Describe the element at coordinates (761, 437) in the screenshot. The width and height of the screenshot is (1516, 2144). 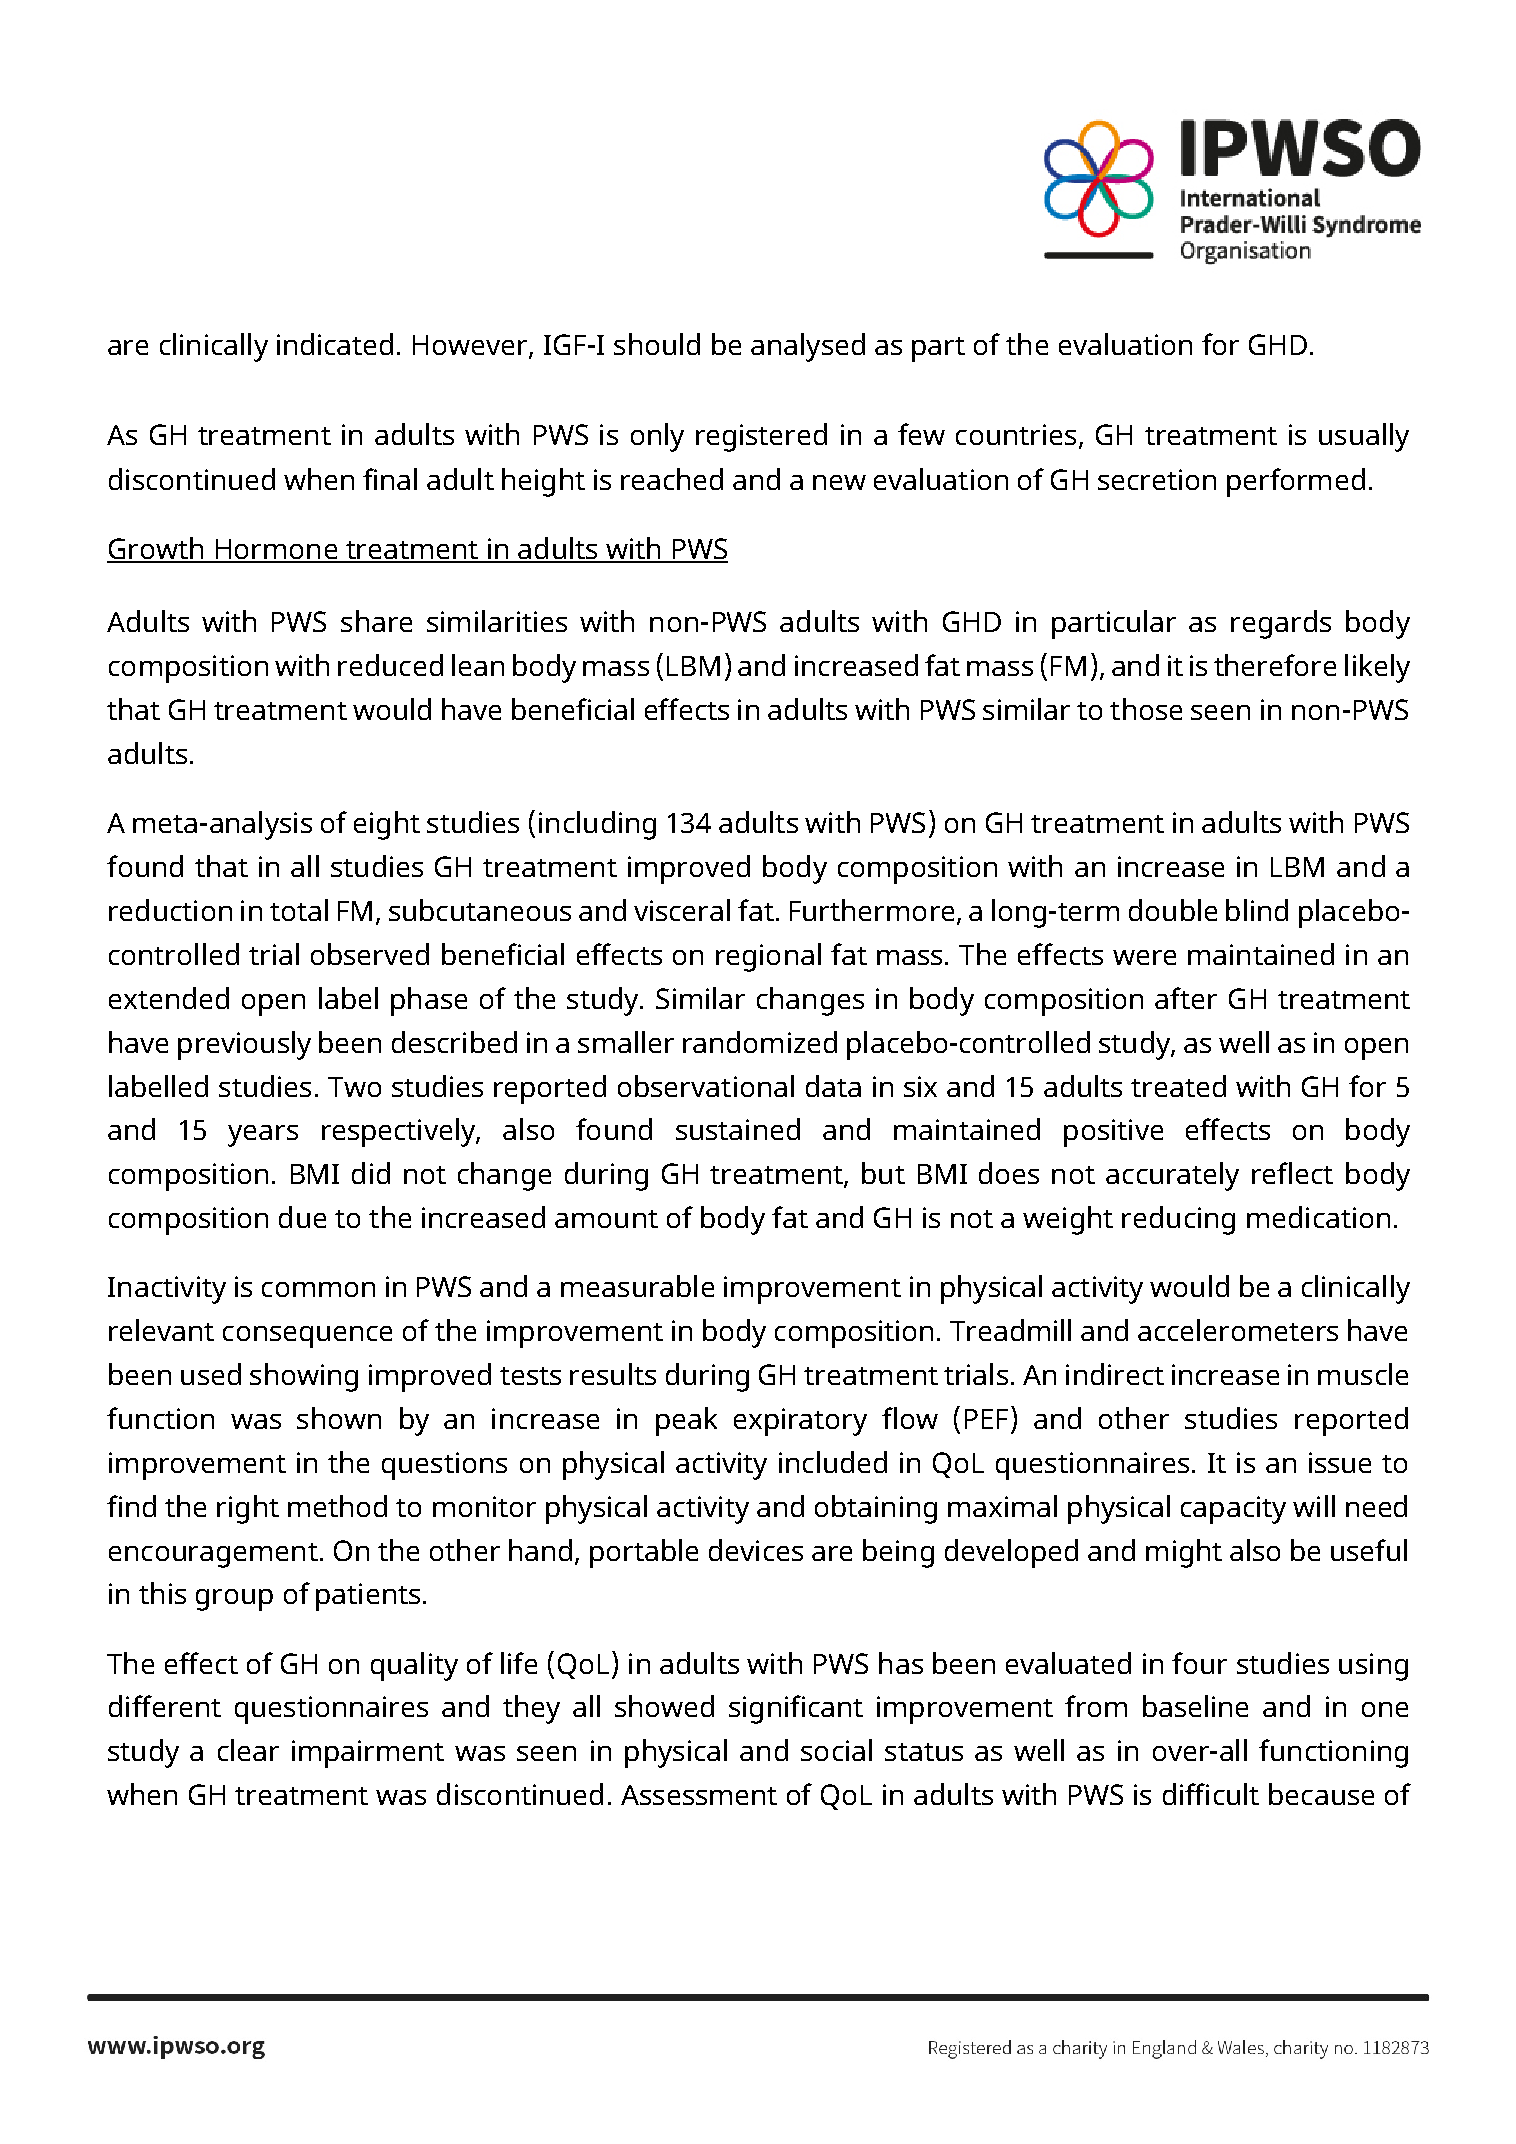
I see `registered` at that location.
